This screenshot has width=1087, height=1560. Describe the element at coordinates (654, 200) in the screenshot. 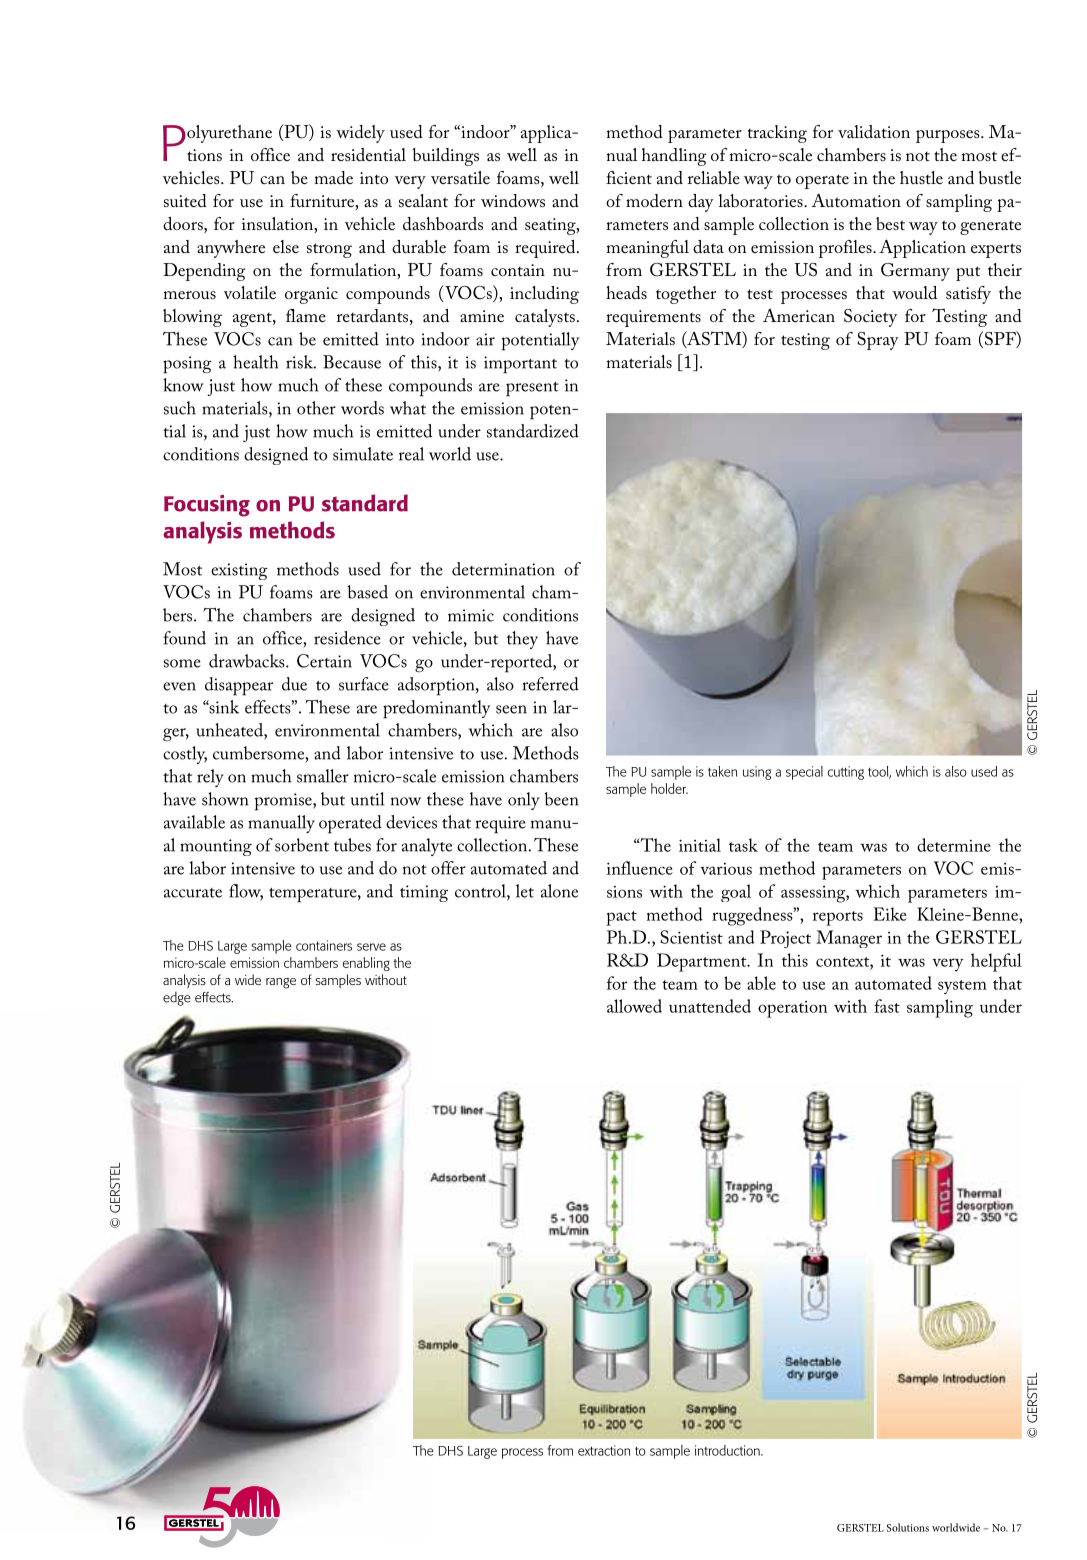

I see `modern` at that location.
